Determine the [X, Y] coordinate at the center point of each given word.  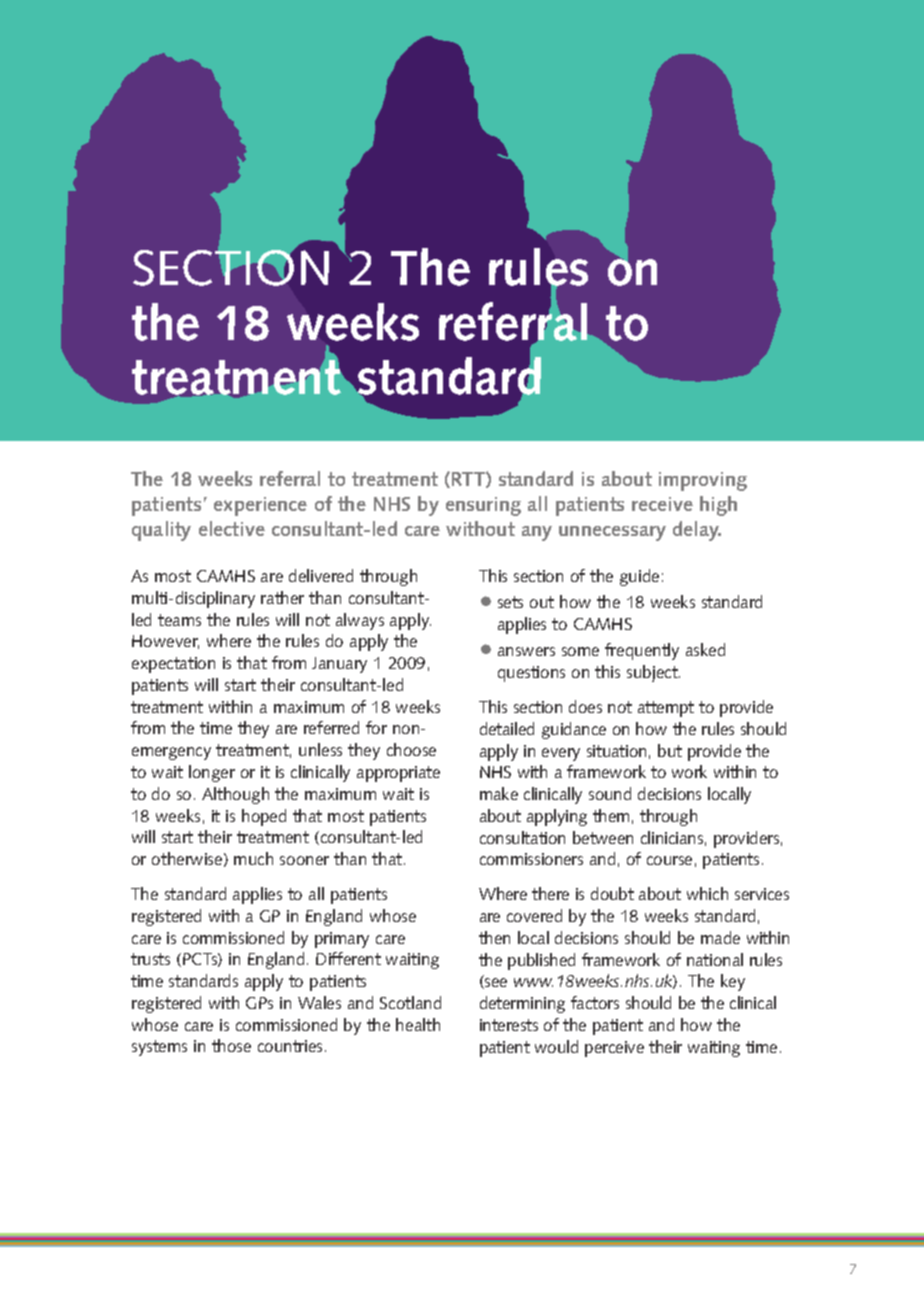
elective [232, 528]
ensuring [483, 506]
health [418, 1024]
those [231, 1045]
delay [697, 531]
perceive [614, 1049]
